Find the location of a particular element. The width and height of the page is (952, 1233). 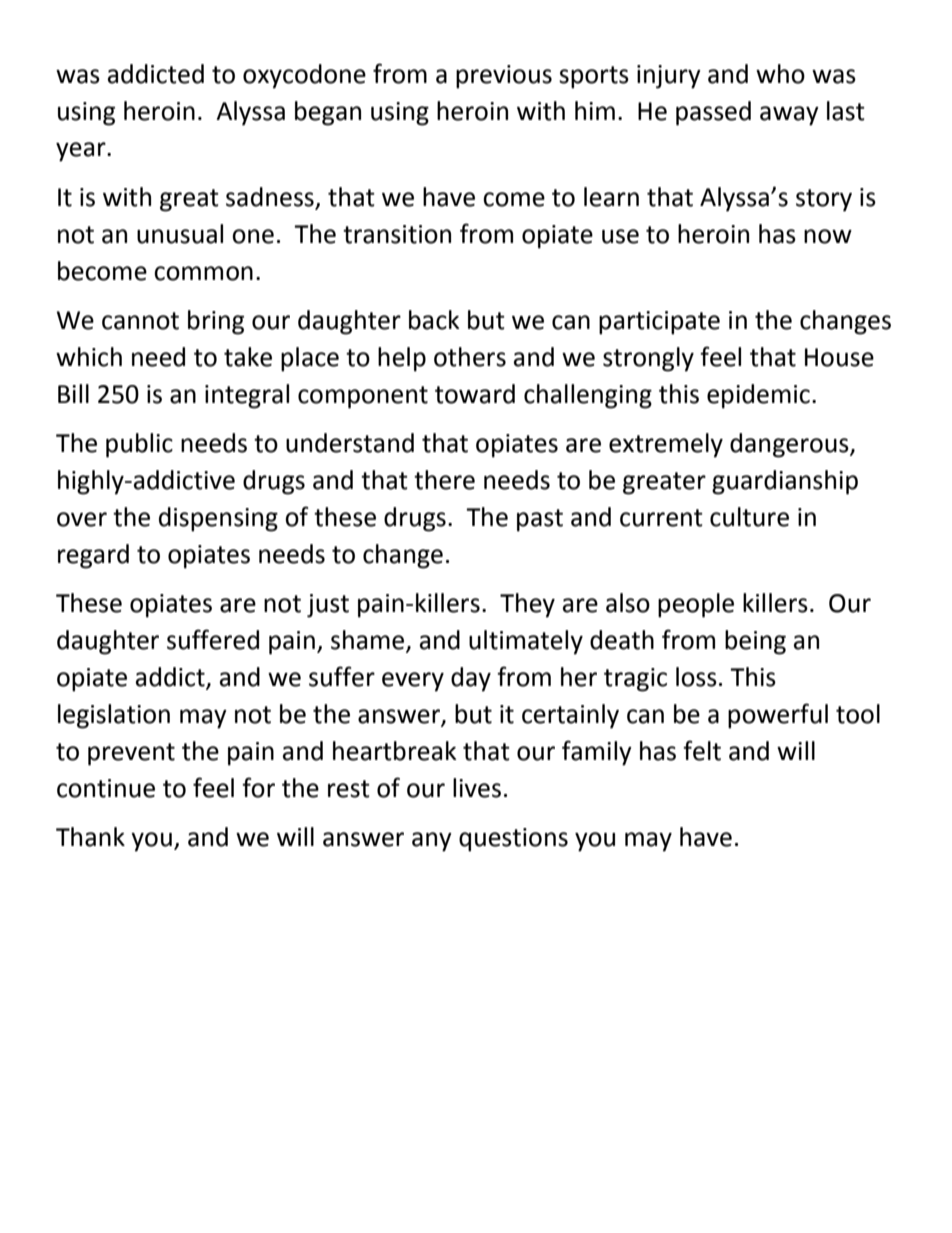

away is located at coordinates (789, 116).
